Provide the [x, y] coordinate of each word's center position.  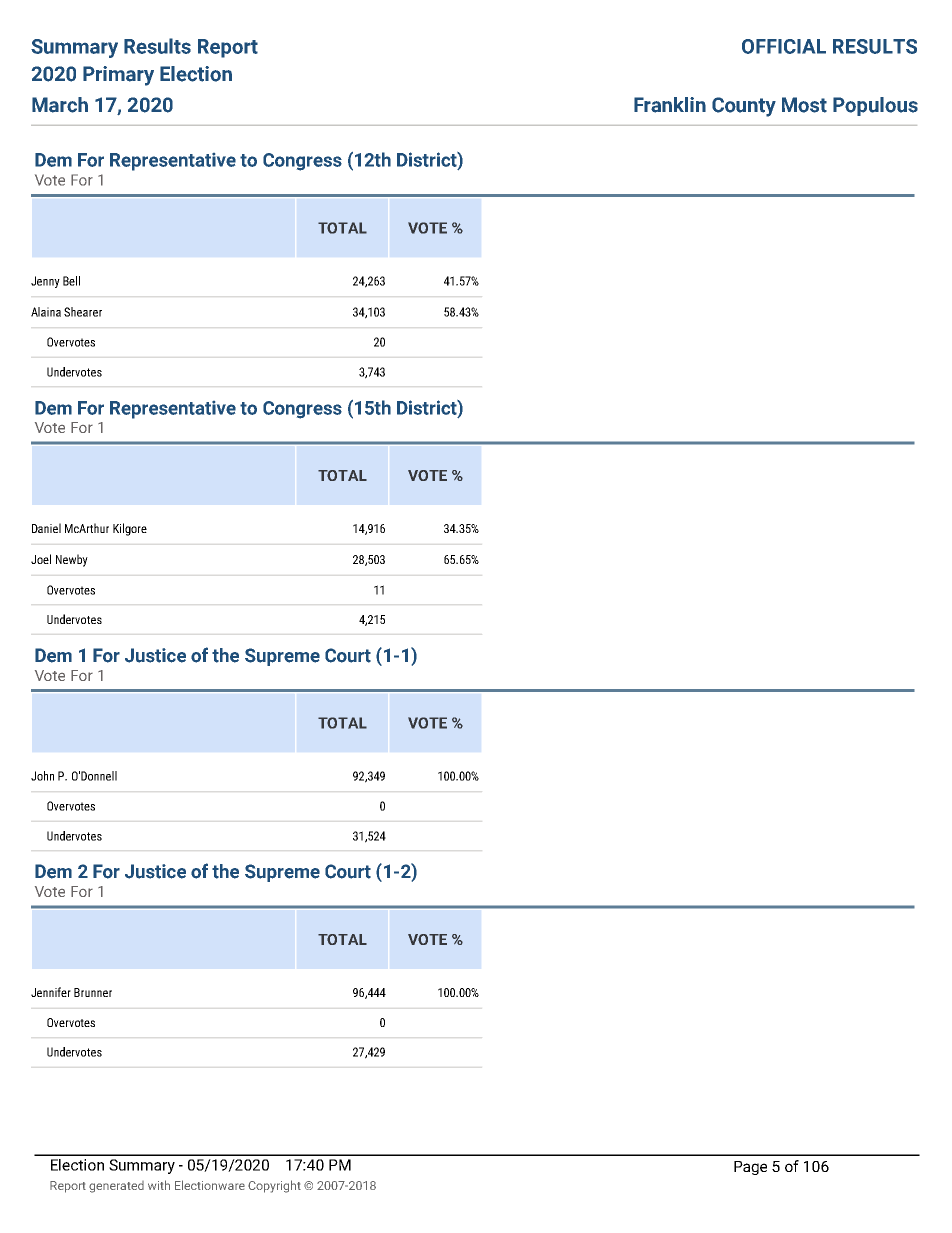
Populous [875, 106]
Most [804, 105]
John [42, 776]
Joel [41, 559]
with [159, 1185]
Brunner [93, 992]
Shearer [83, 312]
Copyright [274, 1186]
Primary [118, 76]
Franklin [670, 105]
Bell [71, 281]
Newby [72, 560]
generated [116, 1187]
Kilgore [130, 529]
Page [750, 1168]
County [744, 107]
